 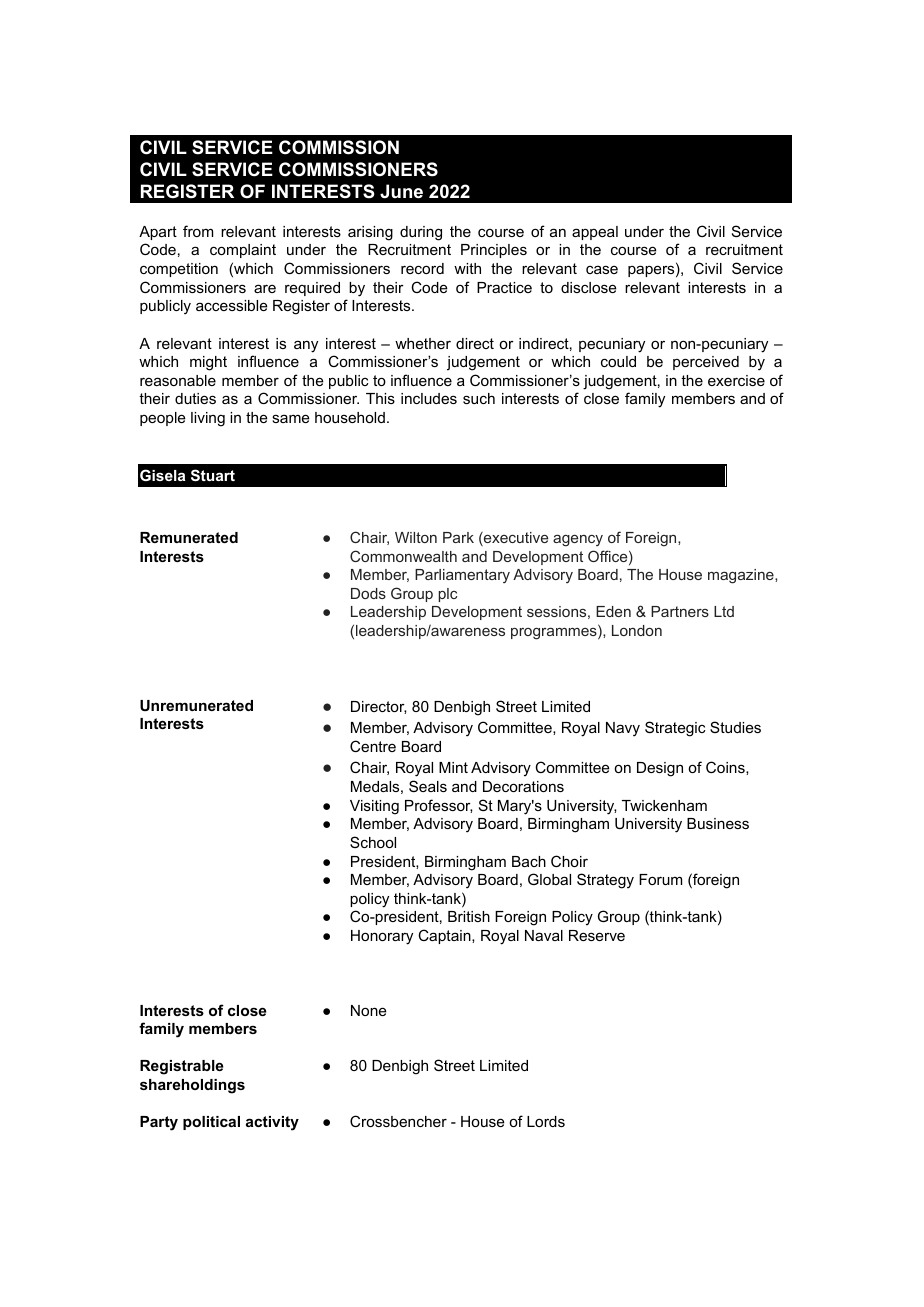 What do you see at coordinates (211, 1123) in the document?
I see `political` at bounding box center [211, 1123].
